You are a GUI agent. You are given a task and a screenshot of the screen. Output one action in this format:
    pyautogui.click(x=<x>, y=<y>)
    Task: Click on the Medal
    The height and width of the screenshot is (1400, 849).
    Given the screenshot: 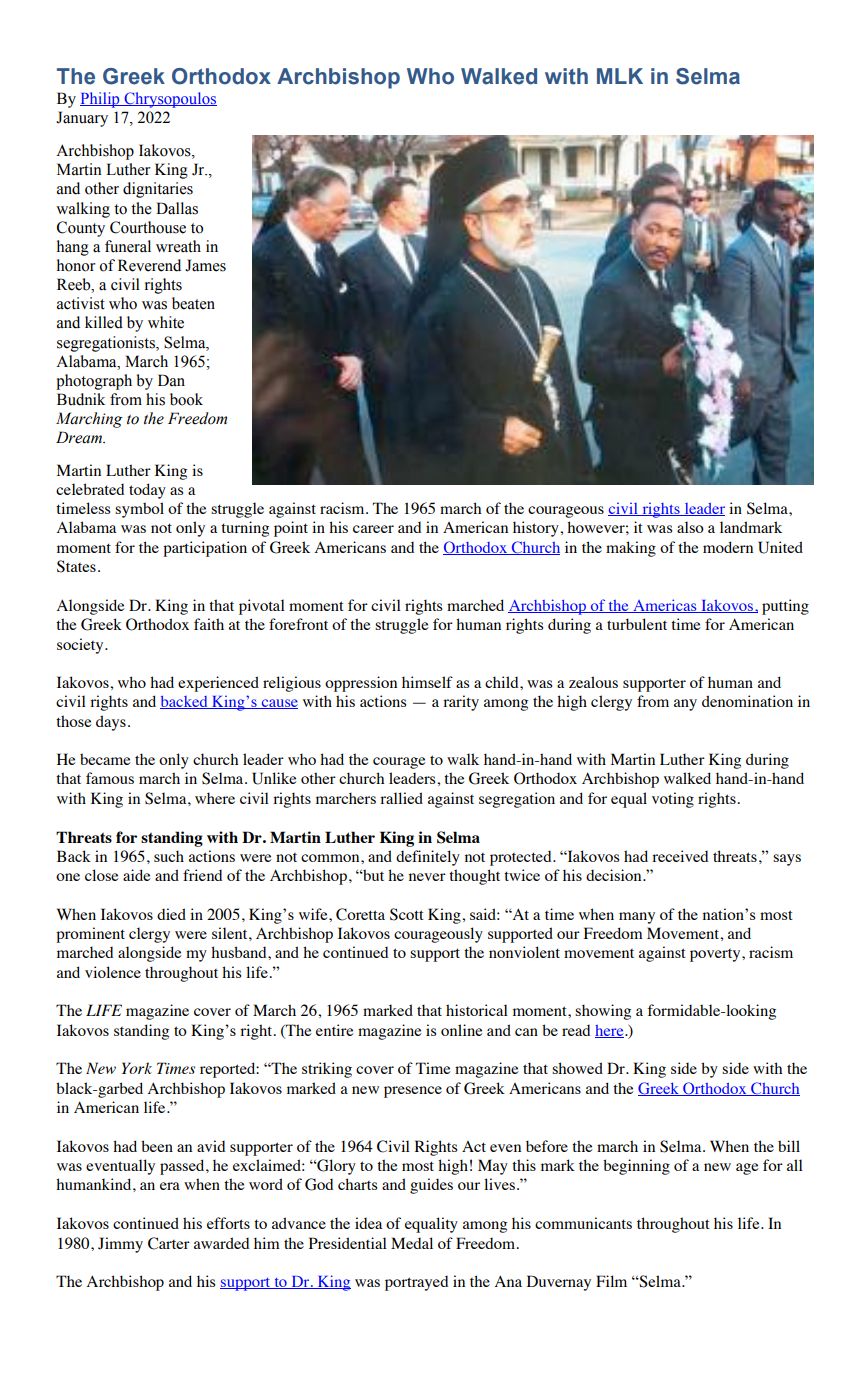 What is the action you would take?
    pyautogui.click(x=412, y=1243)
